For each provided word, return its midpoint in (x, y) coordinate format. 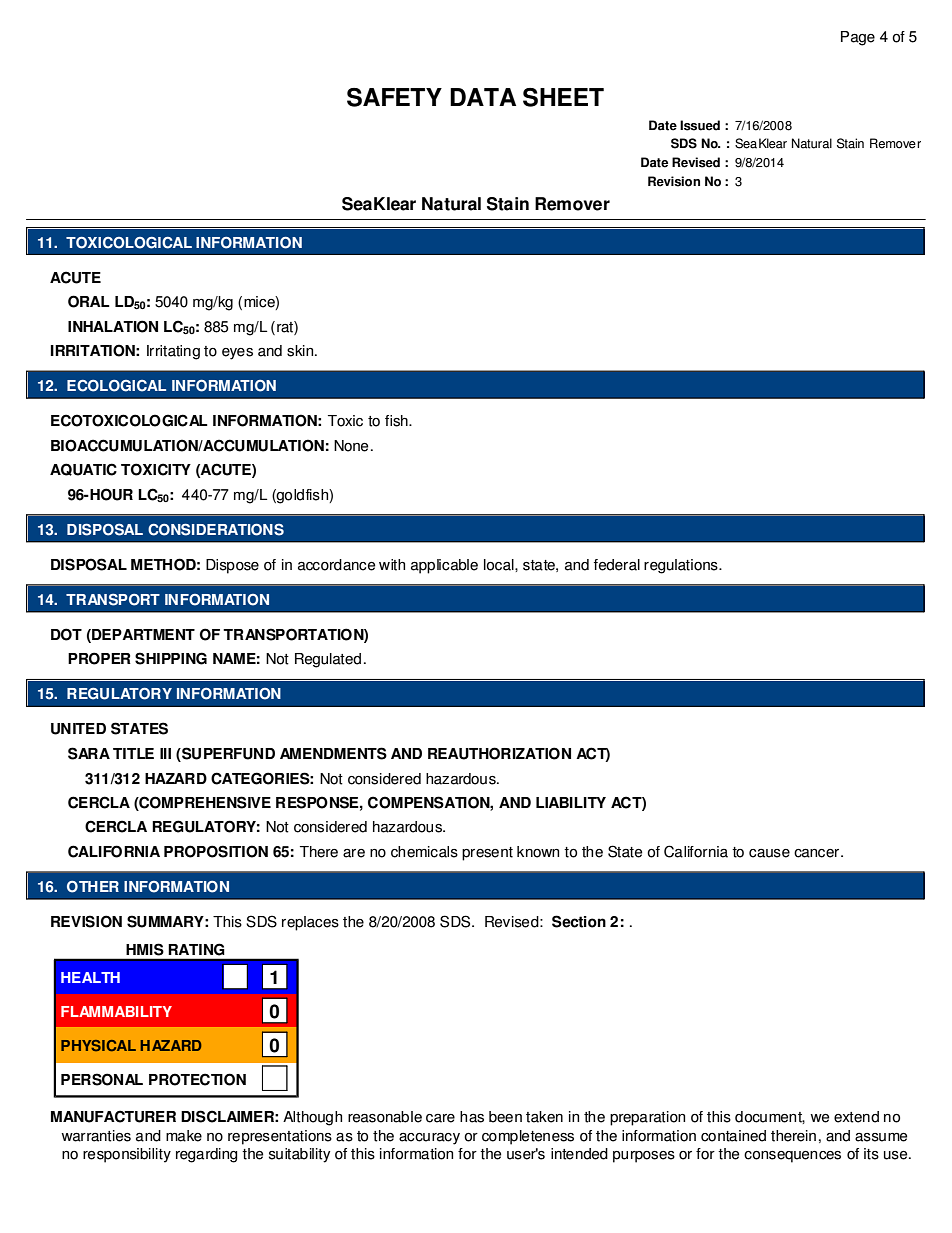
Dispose (232, 566)
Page (858, 38)
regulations (682, 566)
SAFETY (394, 97)
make (184, 1136)
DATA (483, 97)
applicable (444, 566)
